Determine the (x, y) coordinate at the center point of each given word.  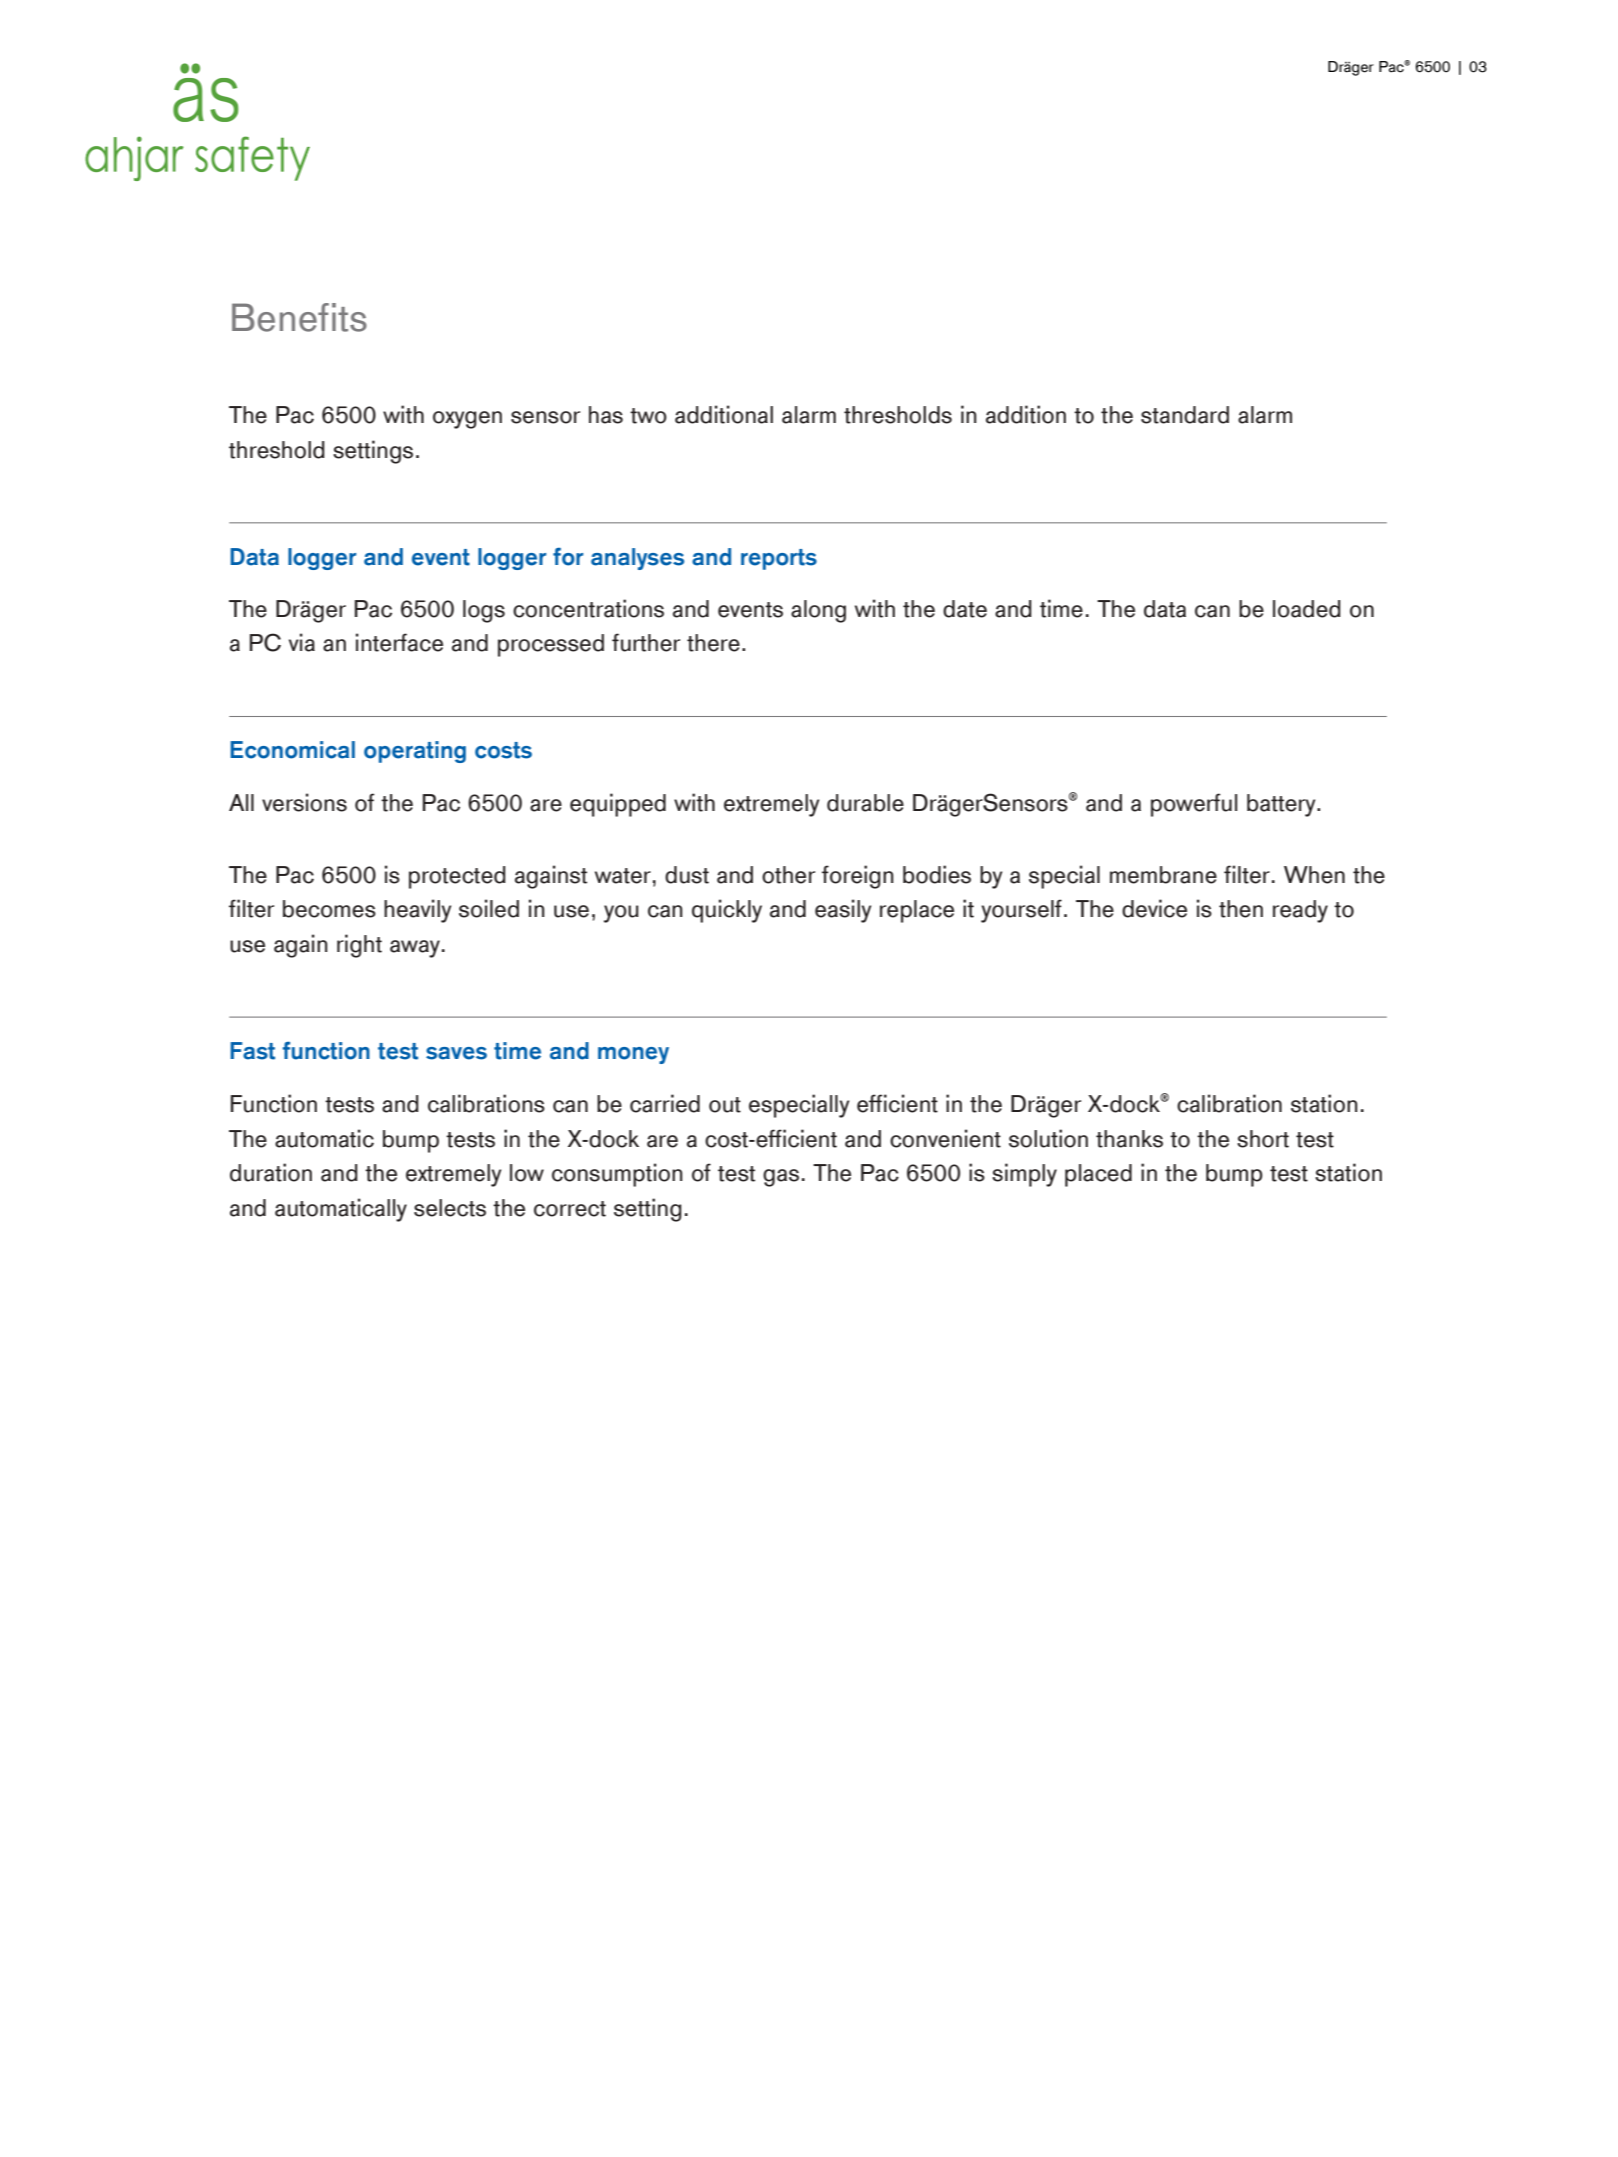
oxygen (467, 420)
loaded (1307, 609)
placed (1098, 1175)
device (1154, 908)
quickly (727, 911)
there (713, 643)
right (359, 946)
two (648, 416)
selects (450, 1208)
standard (1185, 415)
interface (399, 642)
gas (781, 1178)
